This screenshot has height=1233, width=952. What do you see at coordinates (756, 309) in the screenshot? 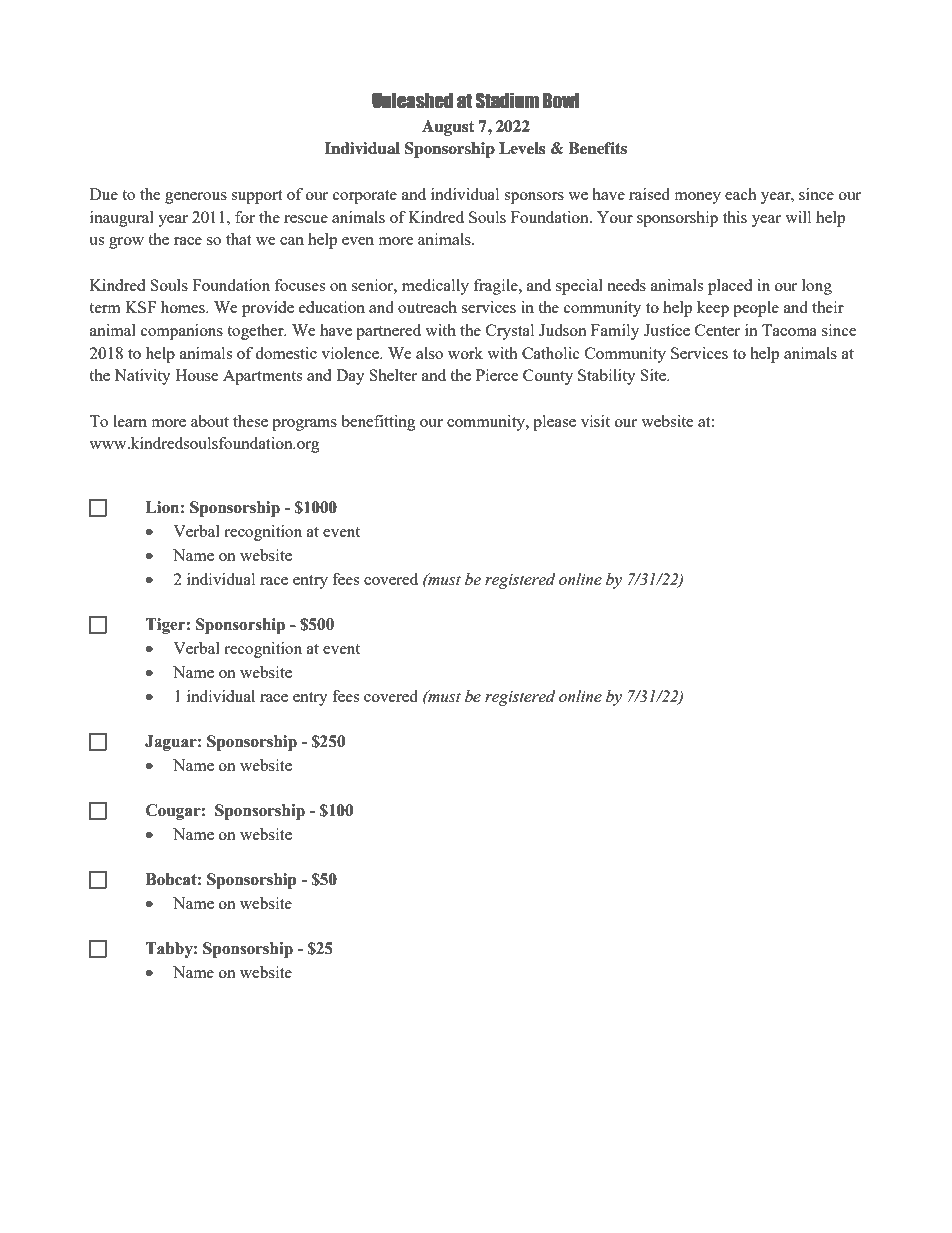
I see `people` at bounding box center [756, 309].
